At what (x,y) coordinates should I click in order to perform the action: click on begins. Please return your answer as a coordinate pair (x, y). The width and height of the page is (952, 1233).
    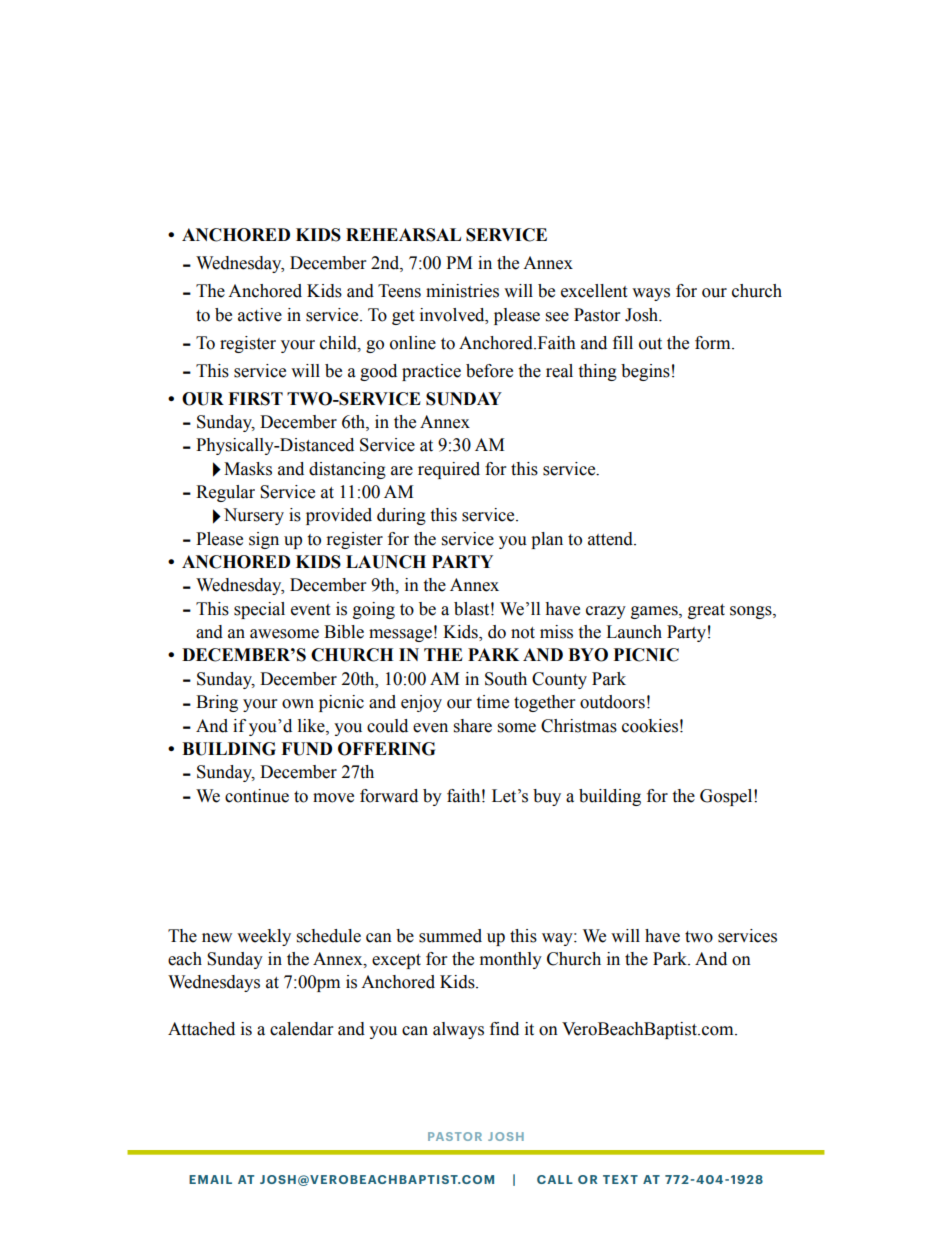
    Looking at the image, I should click on (645, 372).
